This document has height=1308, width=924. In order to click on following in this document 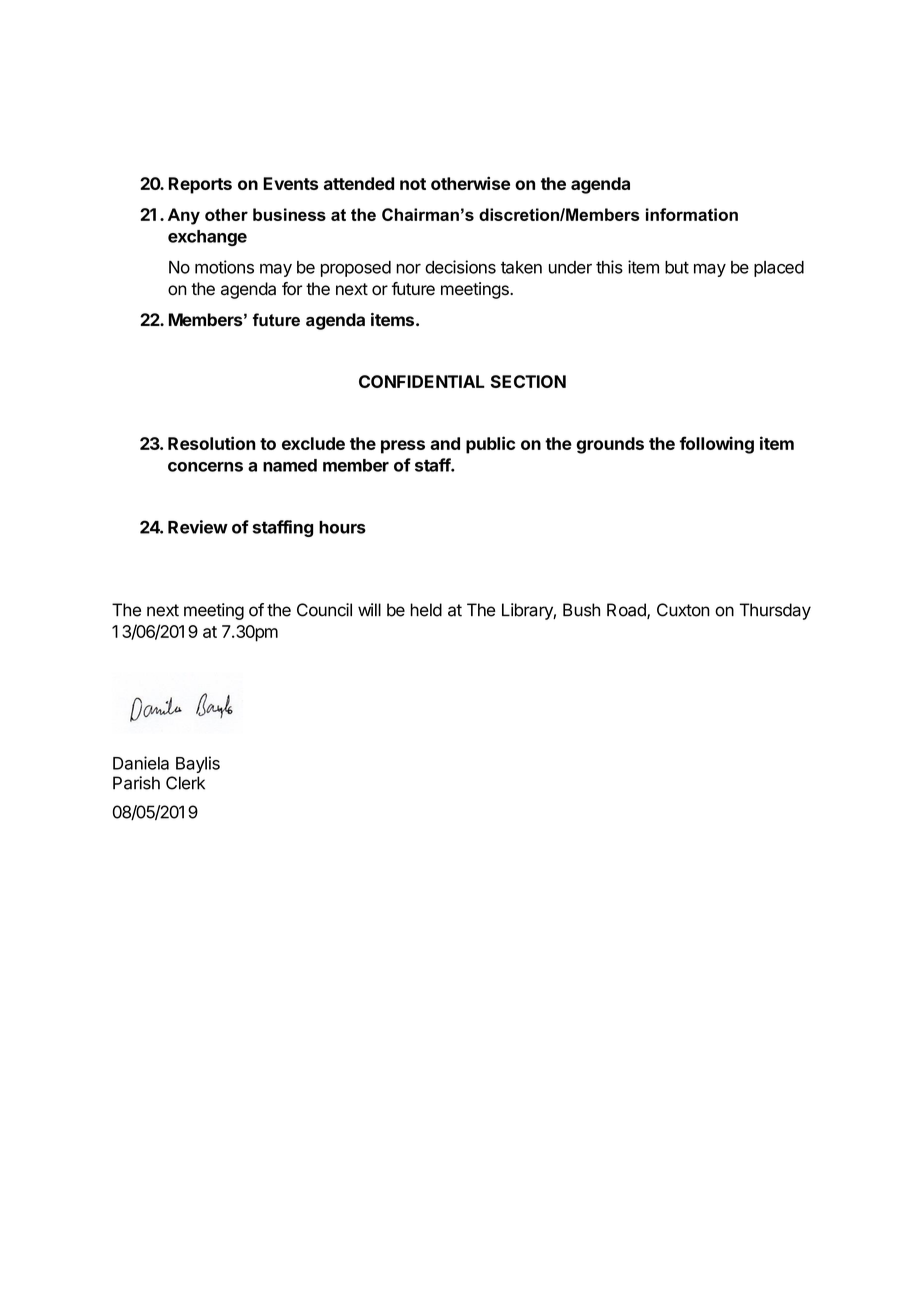, I will do `click(716, 445)`.
